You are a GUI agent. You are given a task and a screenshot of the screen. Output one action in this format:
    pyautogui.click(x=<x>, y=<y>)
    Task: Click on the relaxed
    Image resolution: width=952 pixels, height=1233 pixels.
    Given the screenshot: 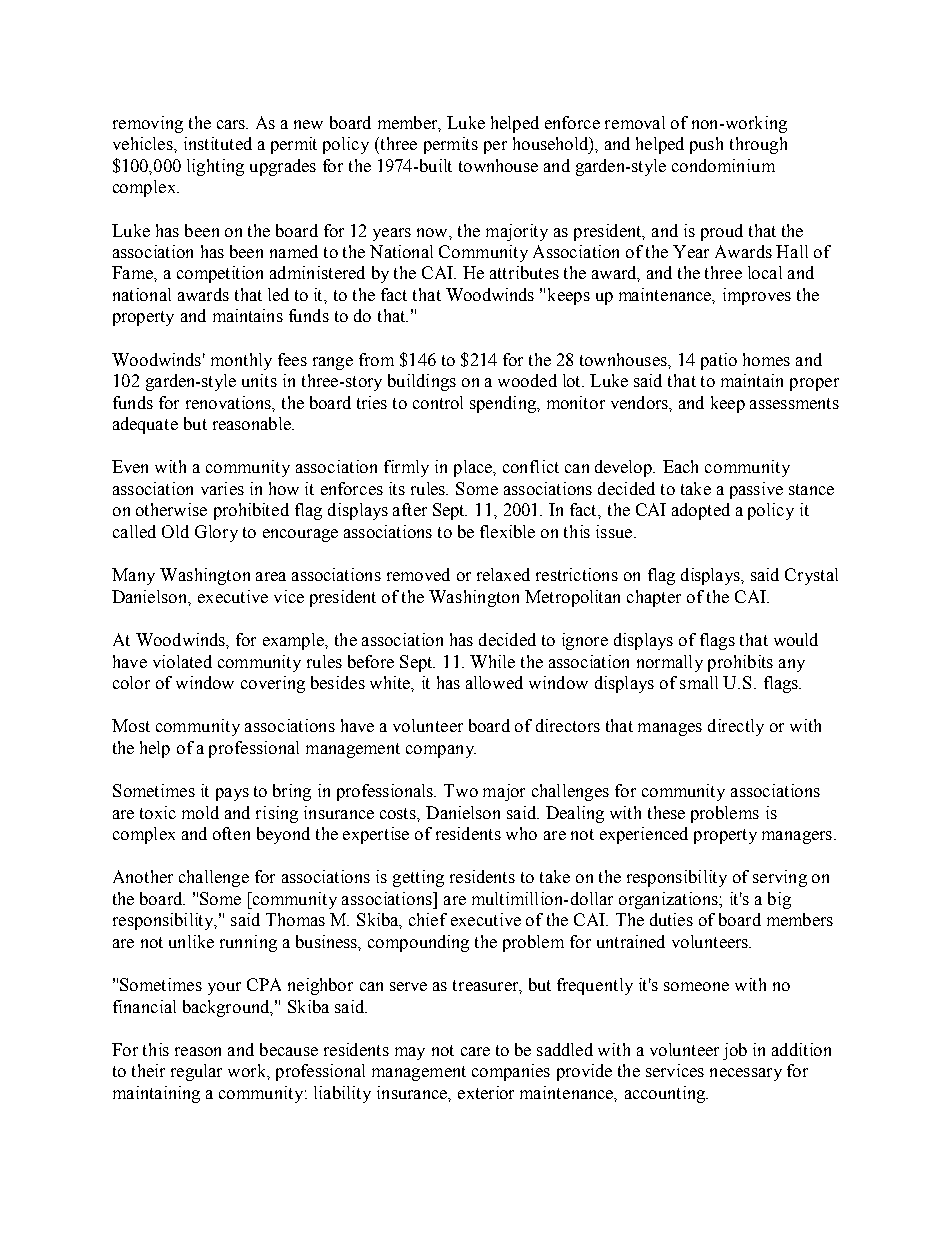 What is the action you would take?
    pyautogui.click(x=503, y=574)
